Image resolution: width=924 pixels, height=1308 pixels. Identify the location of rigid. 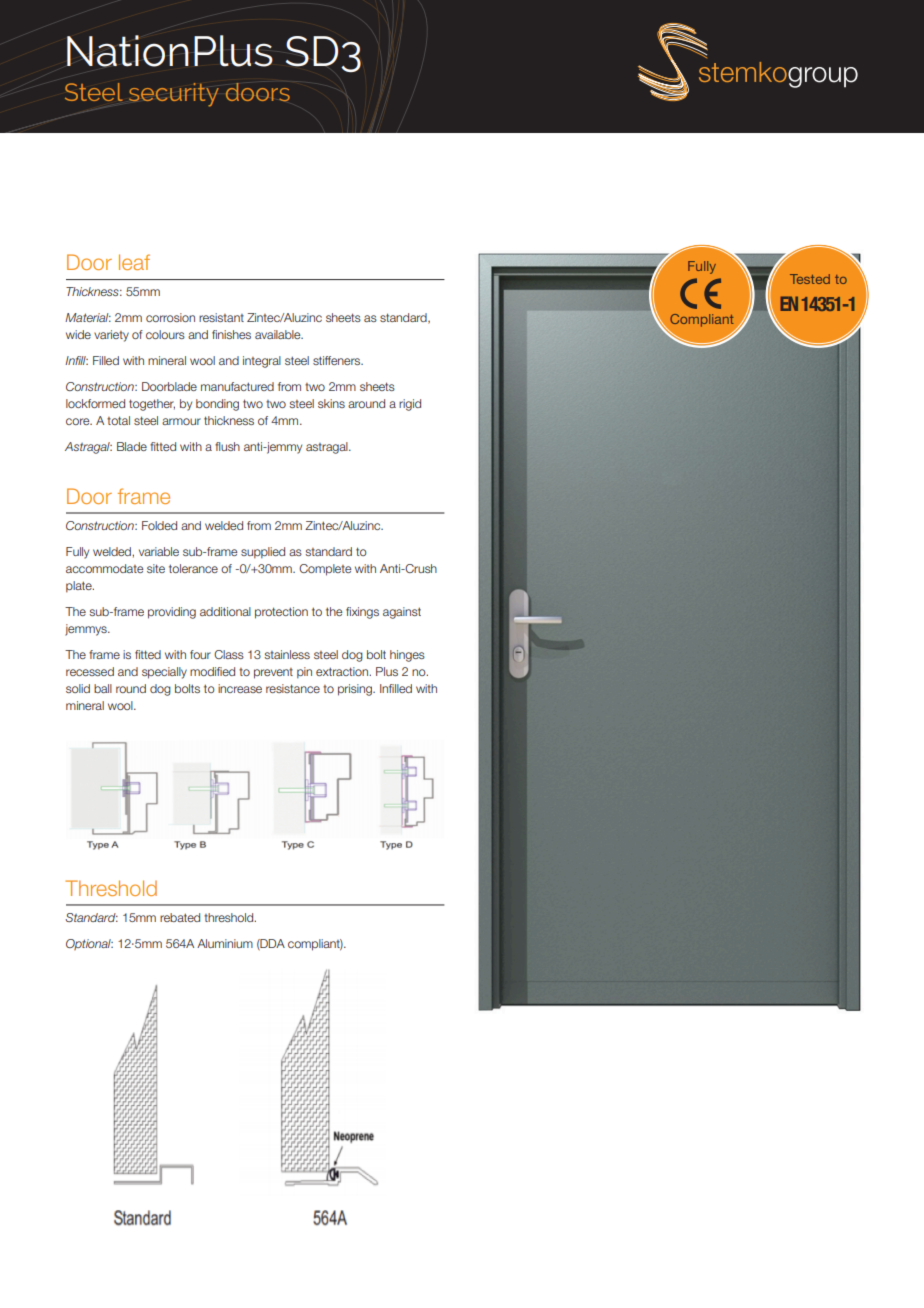
(410, 405).
